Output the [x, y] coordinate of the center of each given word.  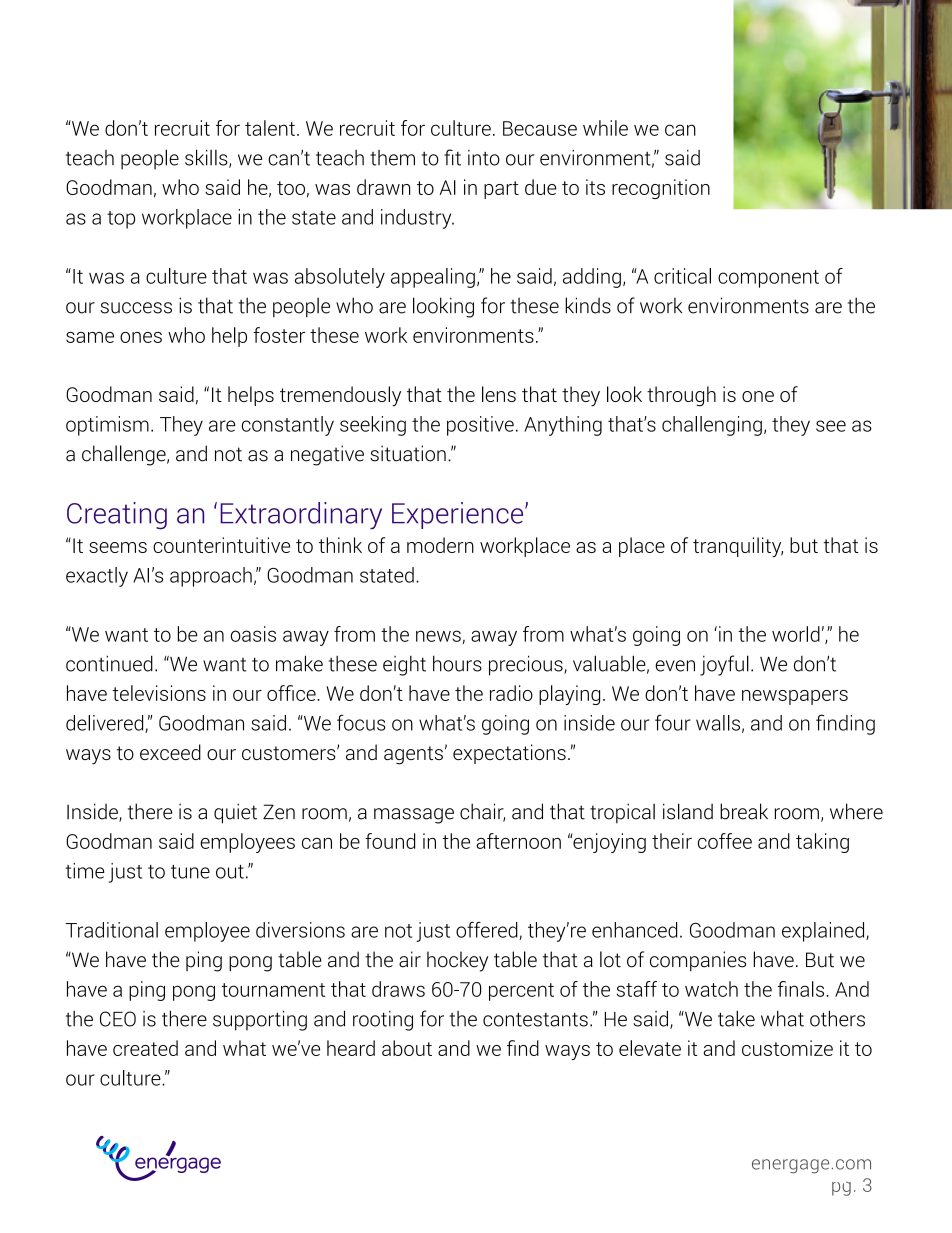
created [145, 1048]
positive [480, 426]
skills [207, 158]
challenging [712, 426]
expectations [509, 754]
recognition [661, 189]
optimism [107, 426]
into [484, 158]
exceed [170, 752]
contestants [535, 1019]
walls [718, 723]
